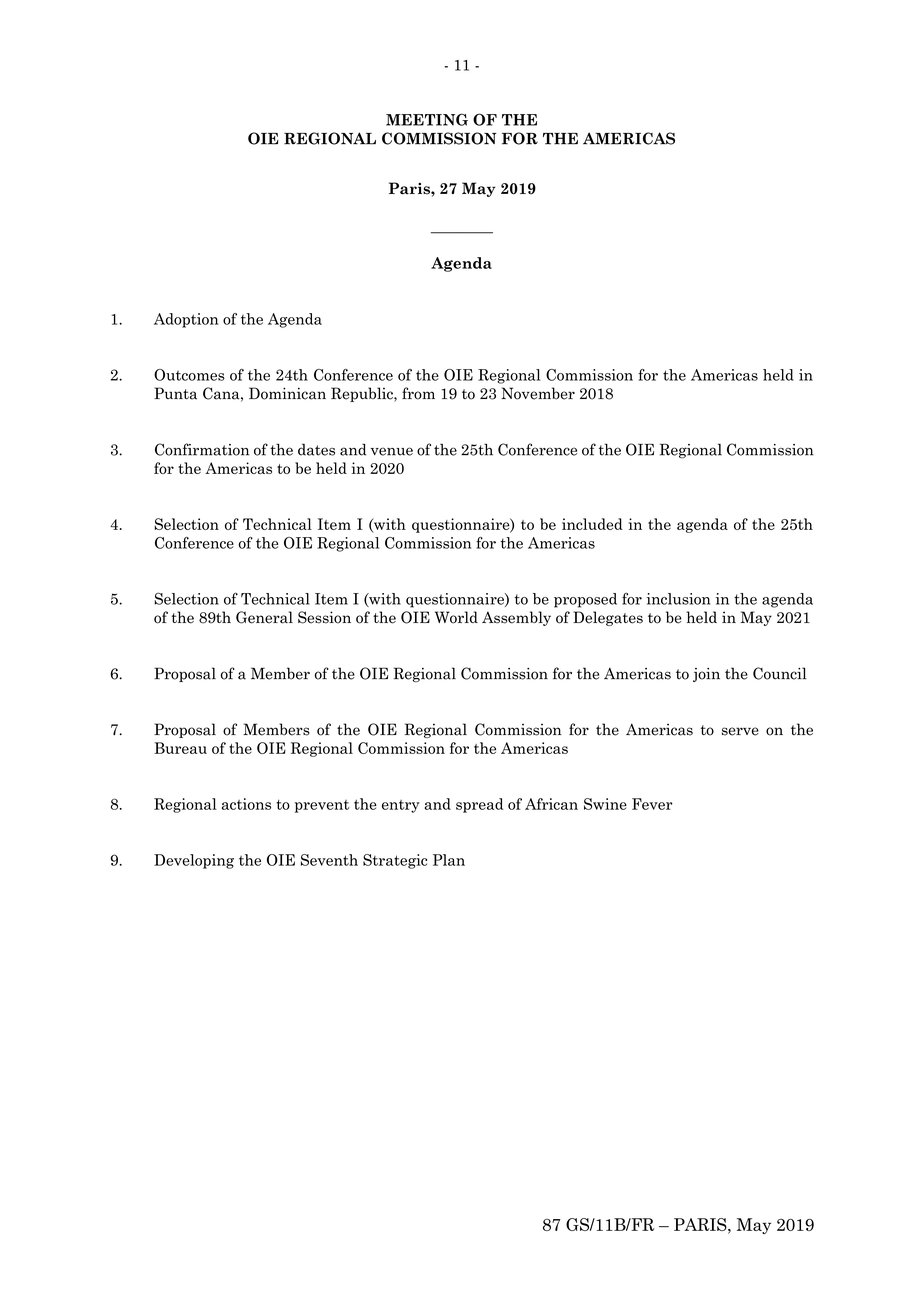 This screenshot has height=1308, width=924. Describe the element at coordinates (418, 393) in the screenshot. I see `from` at that location.
